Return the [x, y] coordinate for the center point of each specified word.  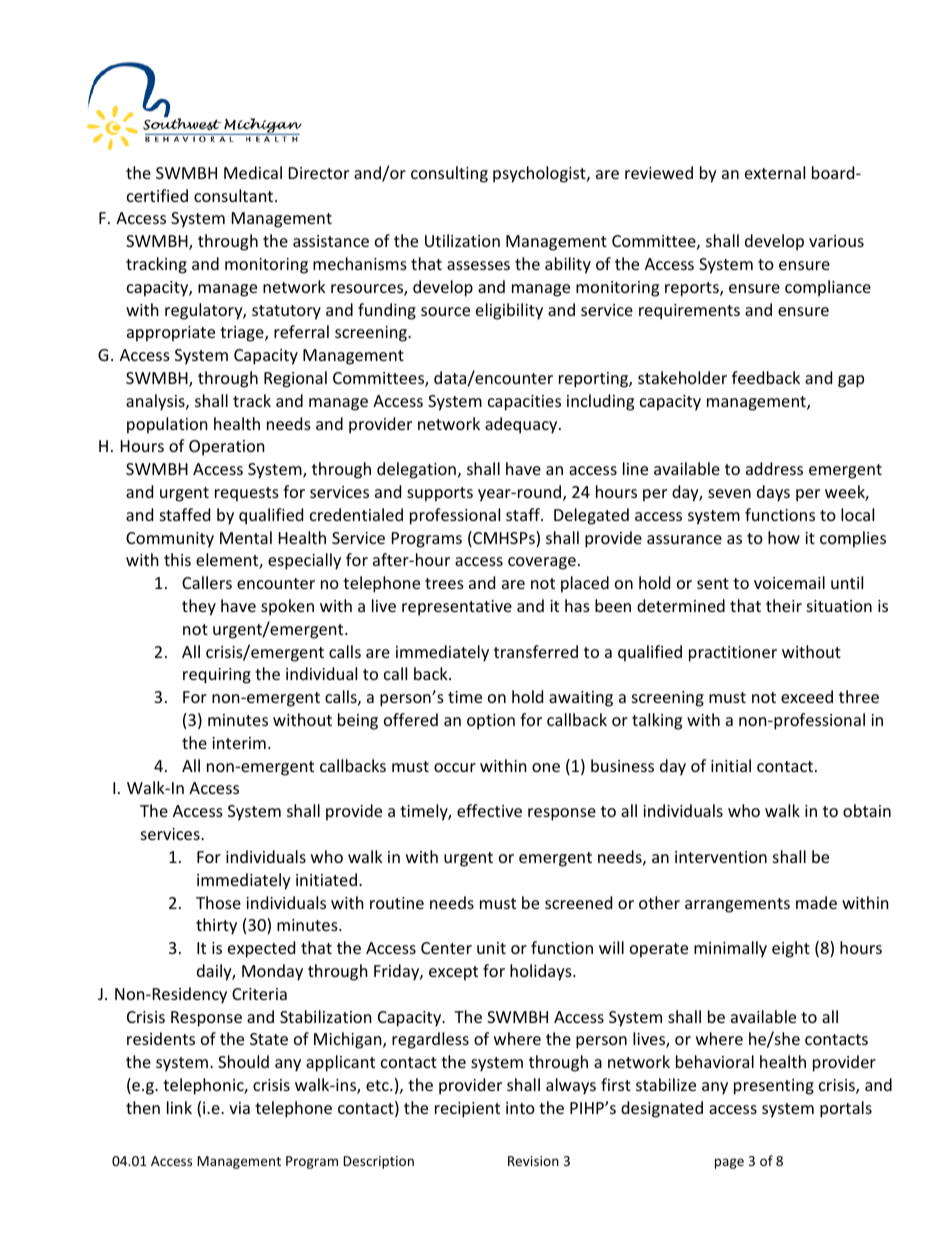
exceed [807, 696]
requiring [217, 676]
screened [578, 902]
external [775, 172]
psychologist [540, 174]
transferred [536, 651]
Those [218, 902]
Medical [253, 172]
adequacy [522, 425]
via [239, 1108]
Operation [227, 448]
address [774, 468]
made [816, 902]
